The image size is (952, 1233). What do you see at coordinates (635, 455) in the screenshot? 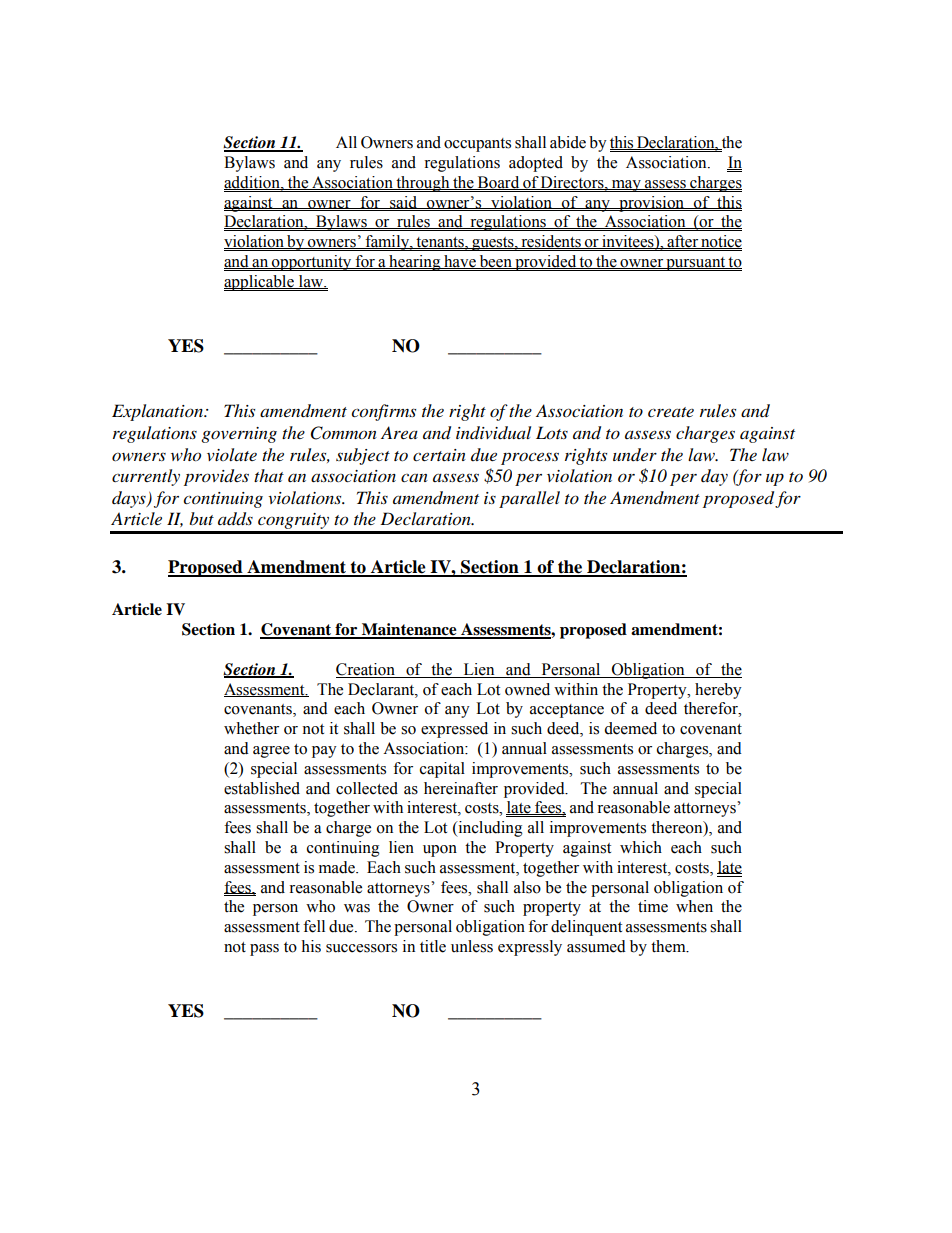
I see `under` at bounding box center [635, 455].
